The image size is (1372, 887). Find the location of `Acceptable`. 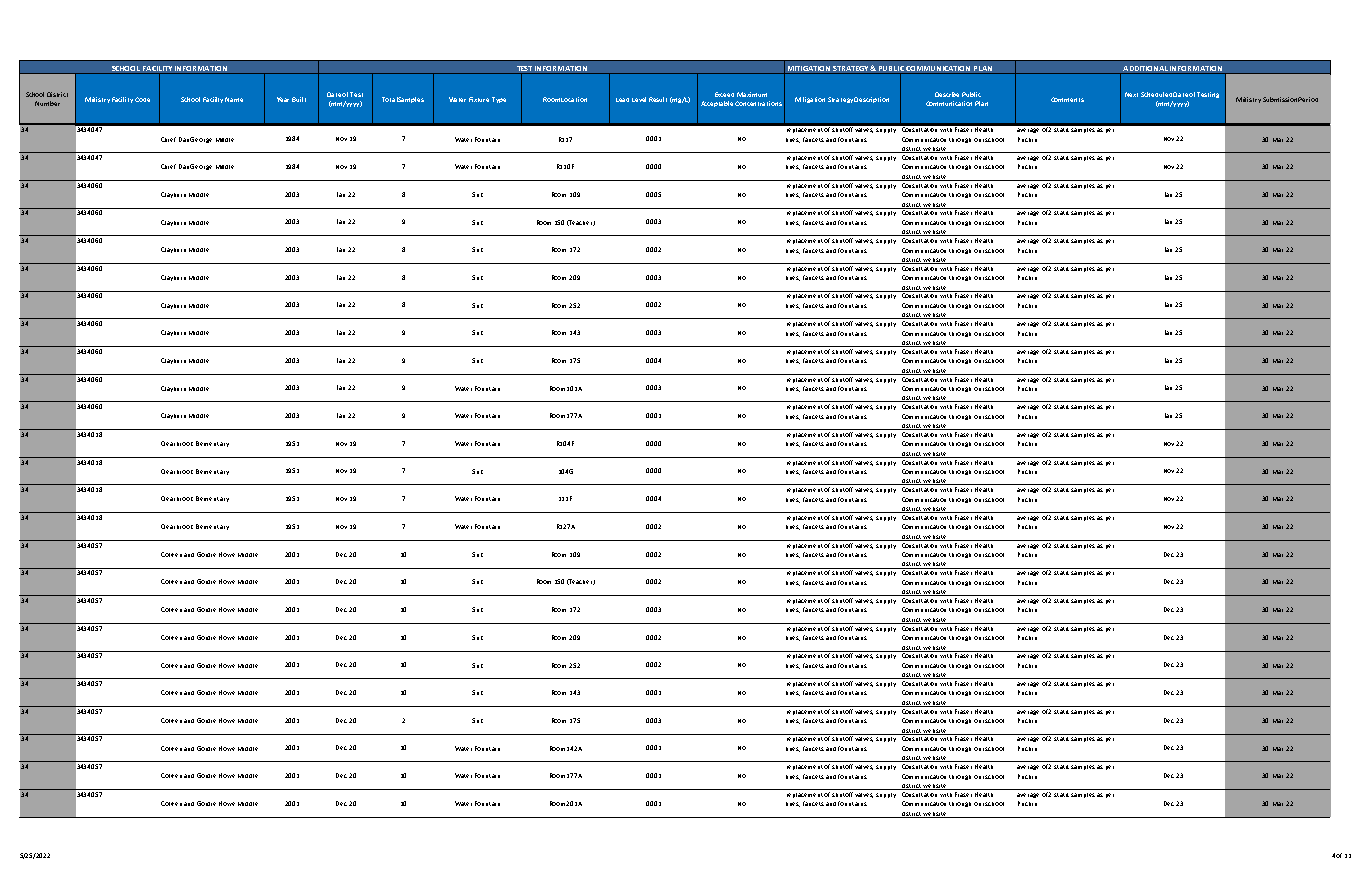

Acceptable is located at coordinates (717, 104).
